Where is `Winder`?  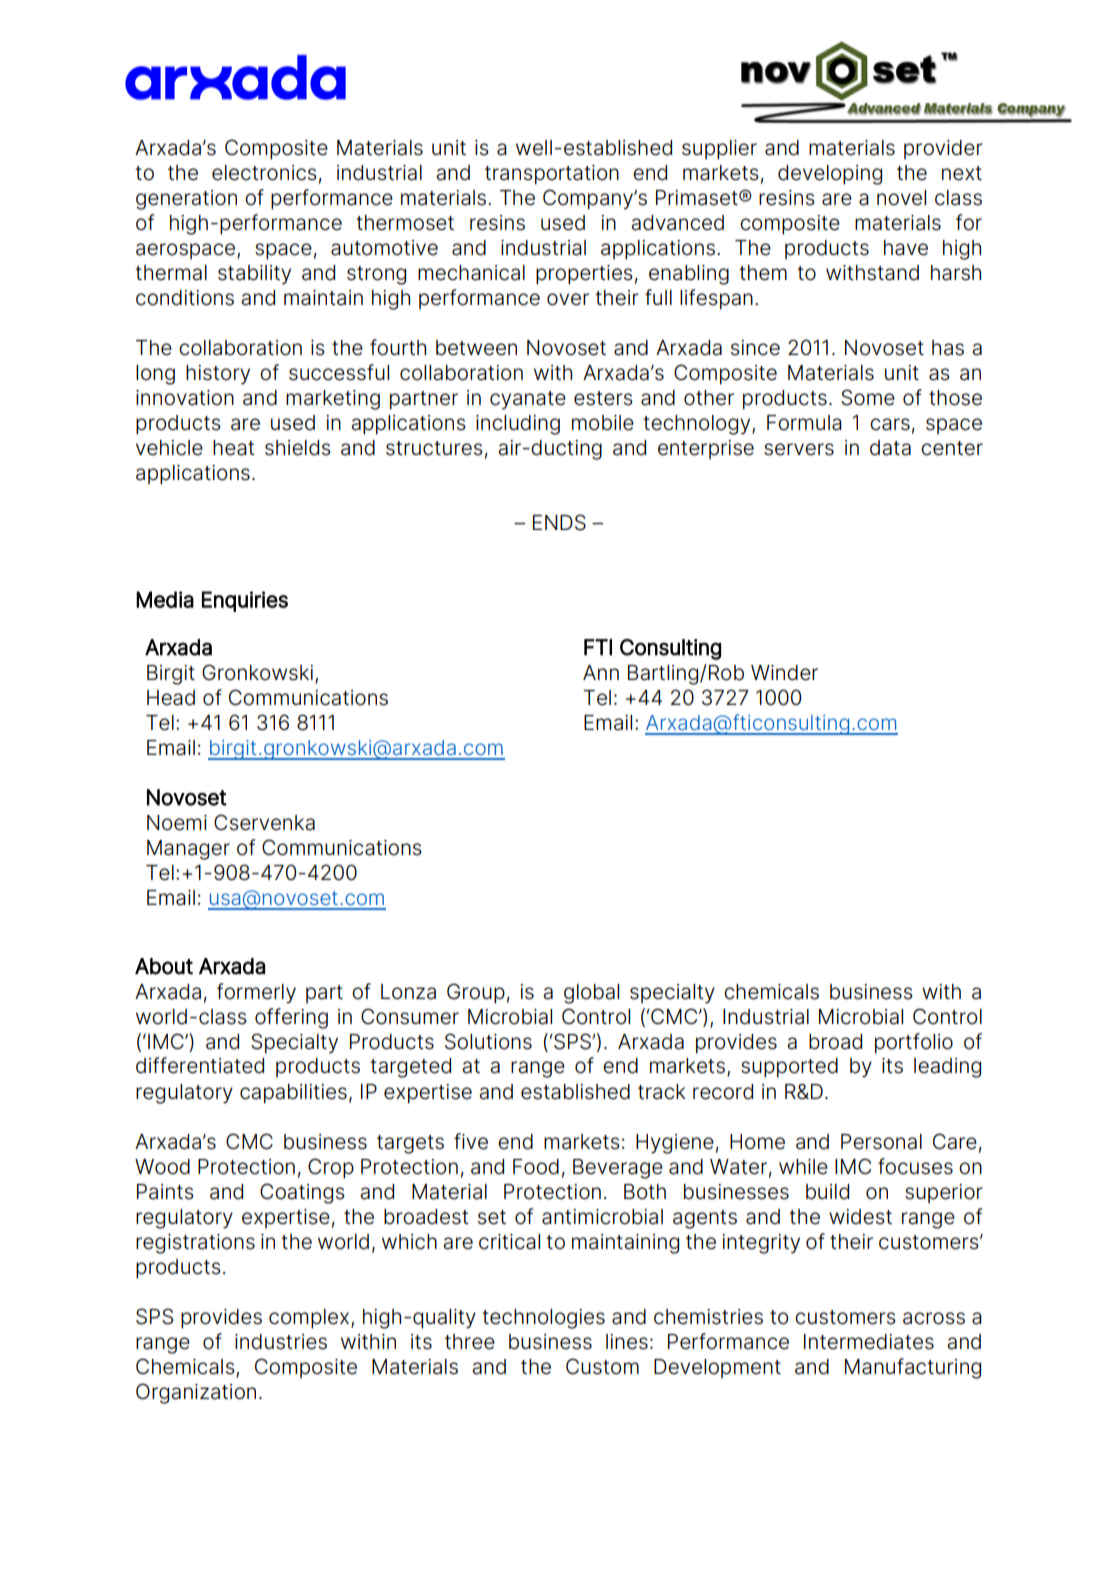 Winder is located at coordinates (784, 673).
